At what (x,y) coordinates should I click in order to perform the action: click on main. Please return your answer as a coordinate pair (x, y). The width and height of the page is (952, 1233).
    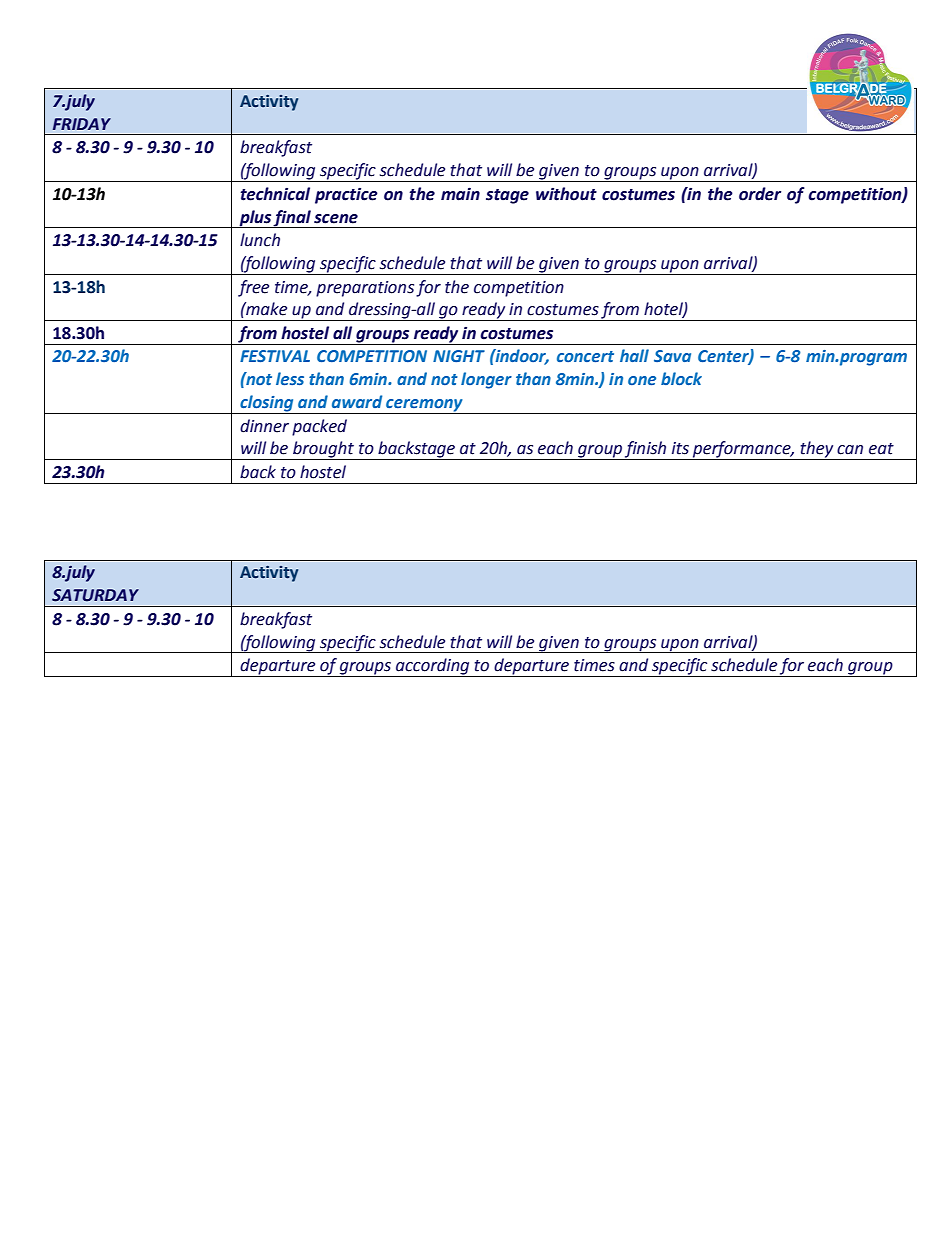
    Looking at the image, I should click on (460, 194).
